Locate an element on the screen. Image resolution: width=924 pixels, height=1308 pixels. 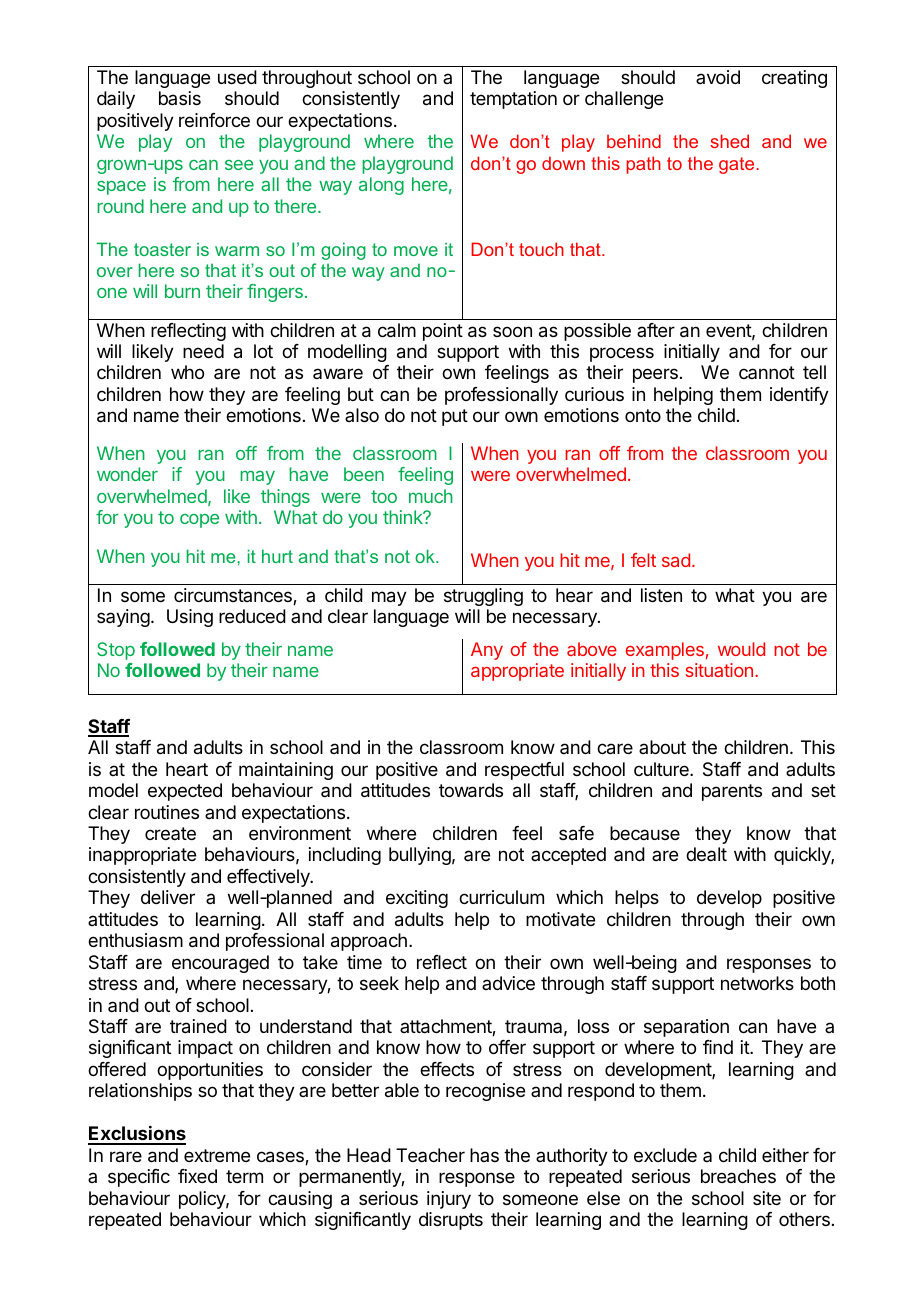
would is located at coordinates (741, 649).
